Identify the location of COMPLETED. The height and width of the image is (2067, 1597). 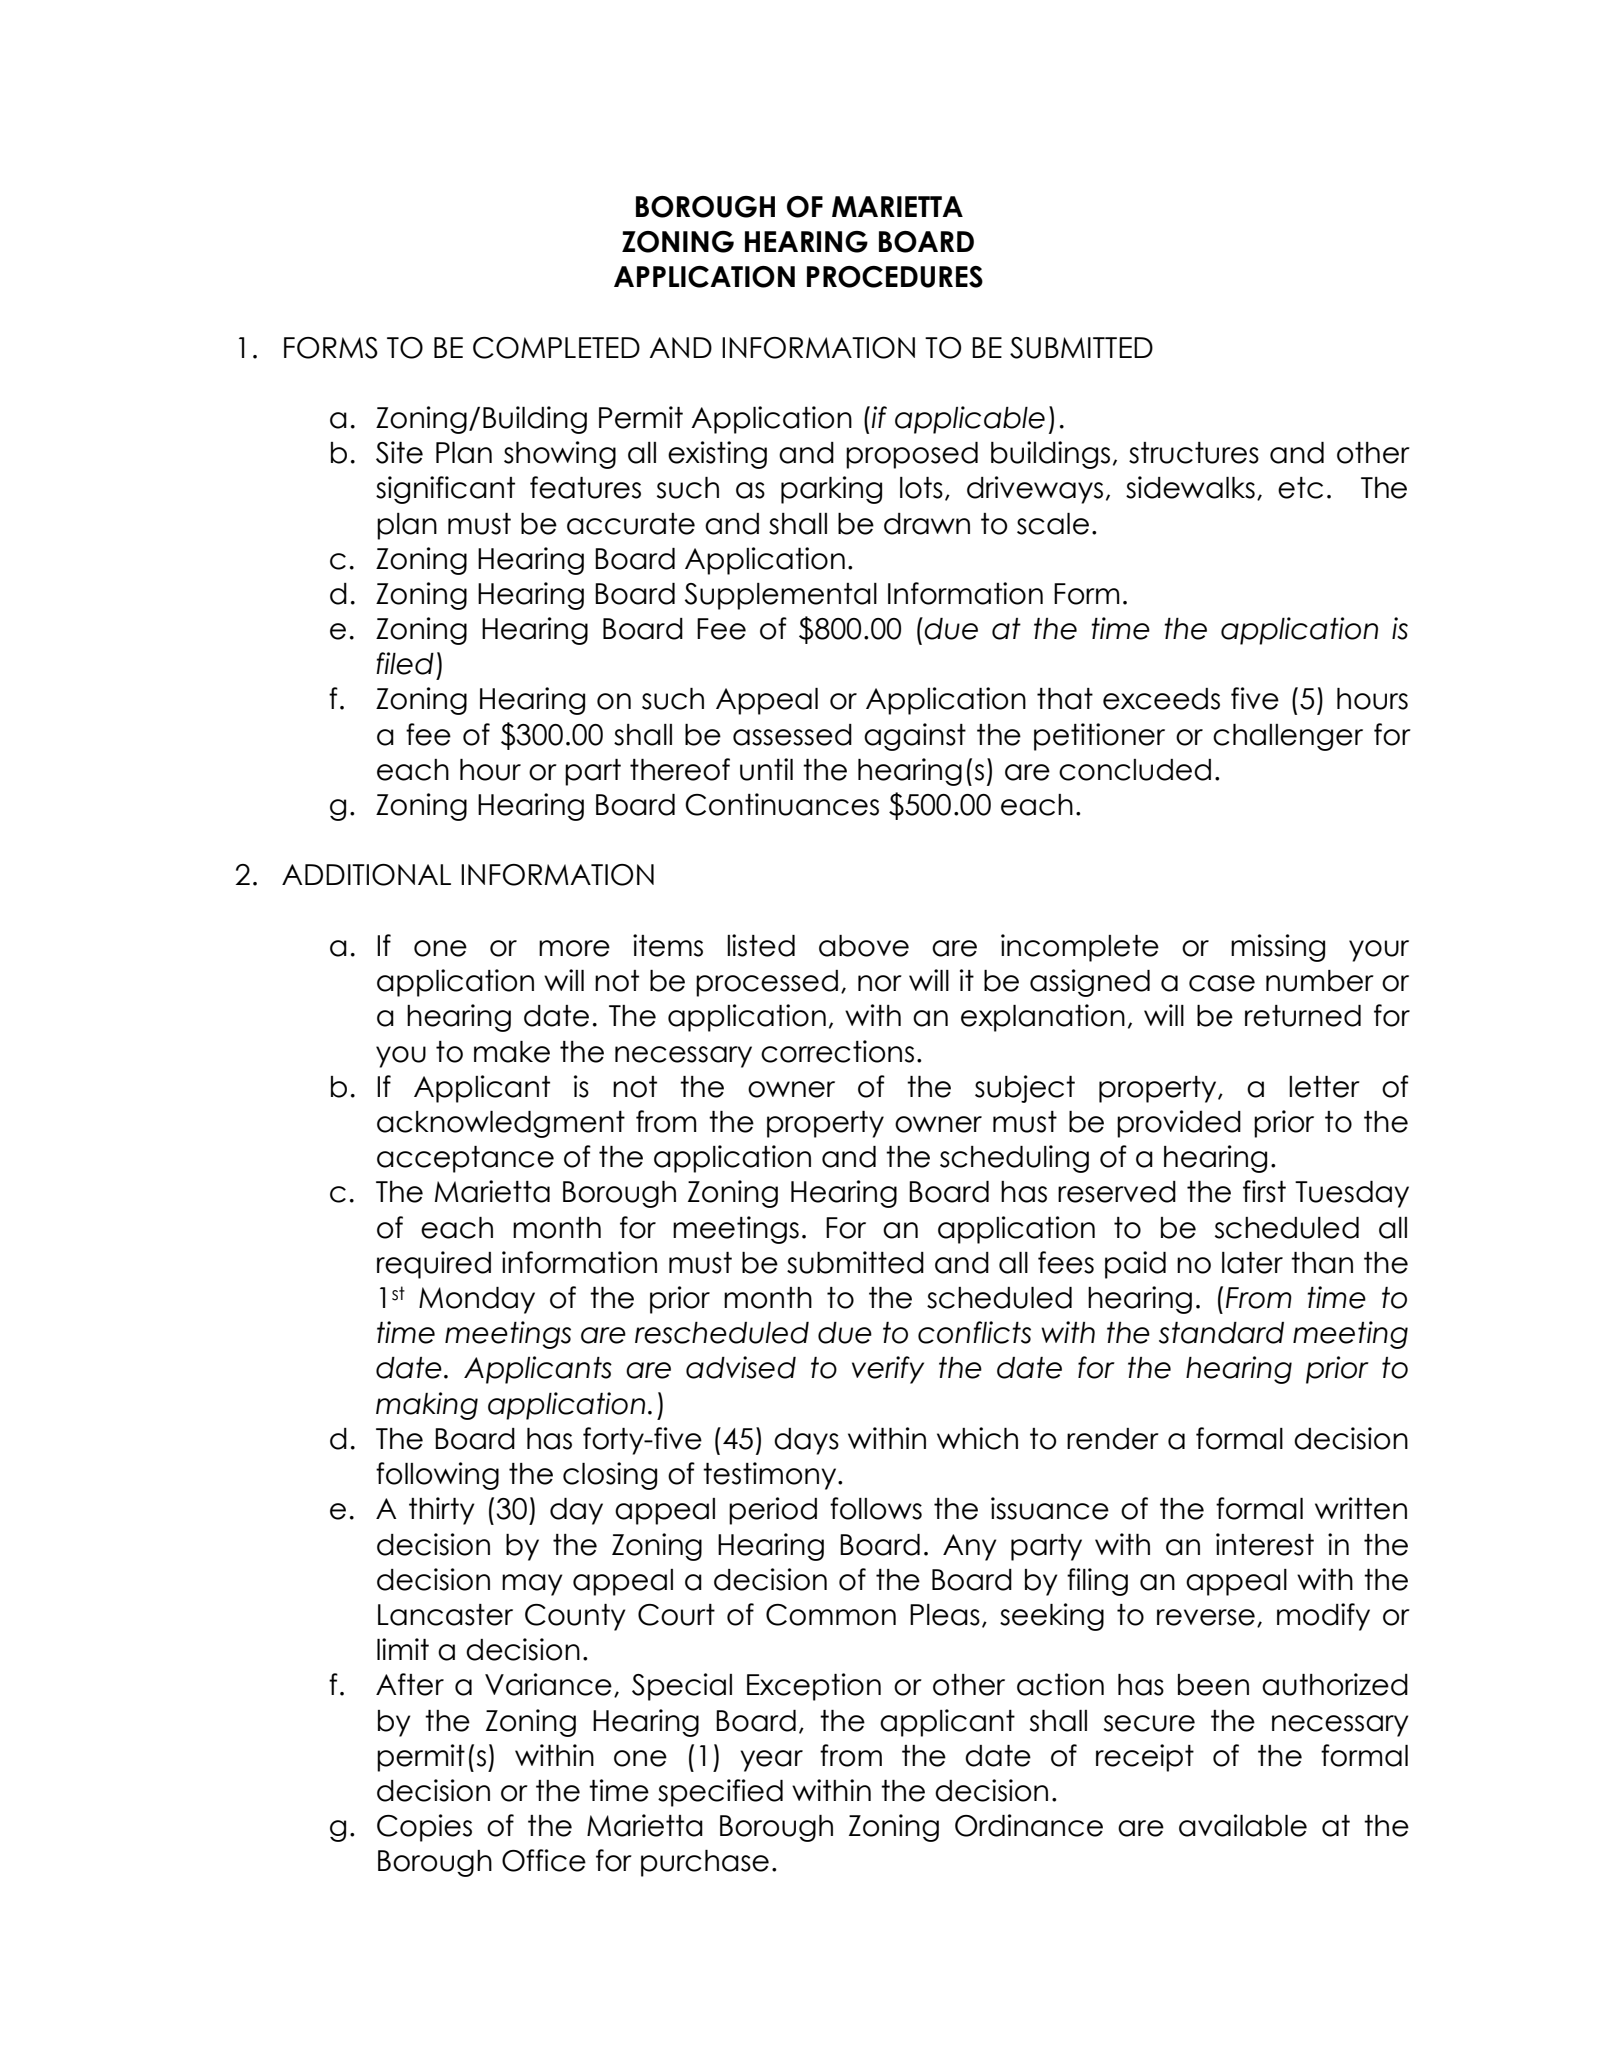
(556, 348).
